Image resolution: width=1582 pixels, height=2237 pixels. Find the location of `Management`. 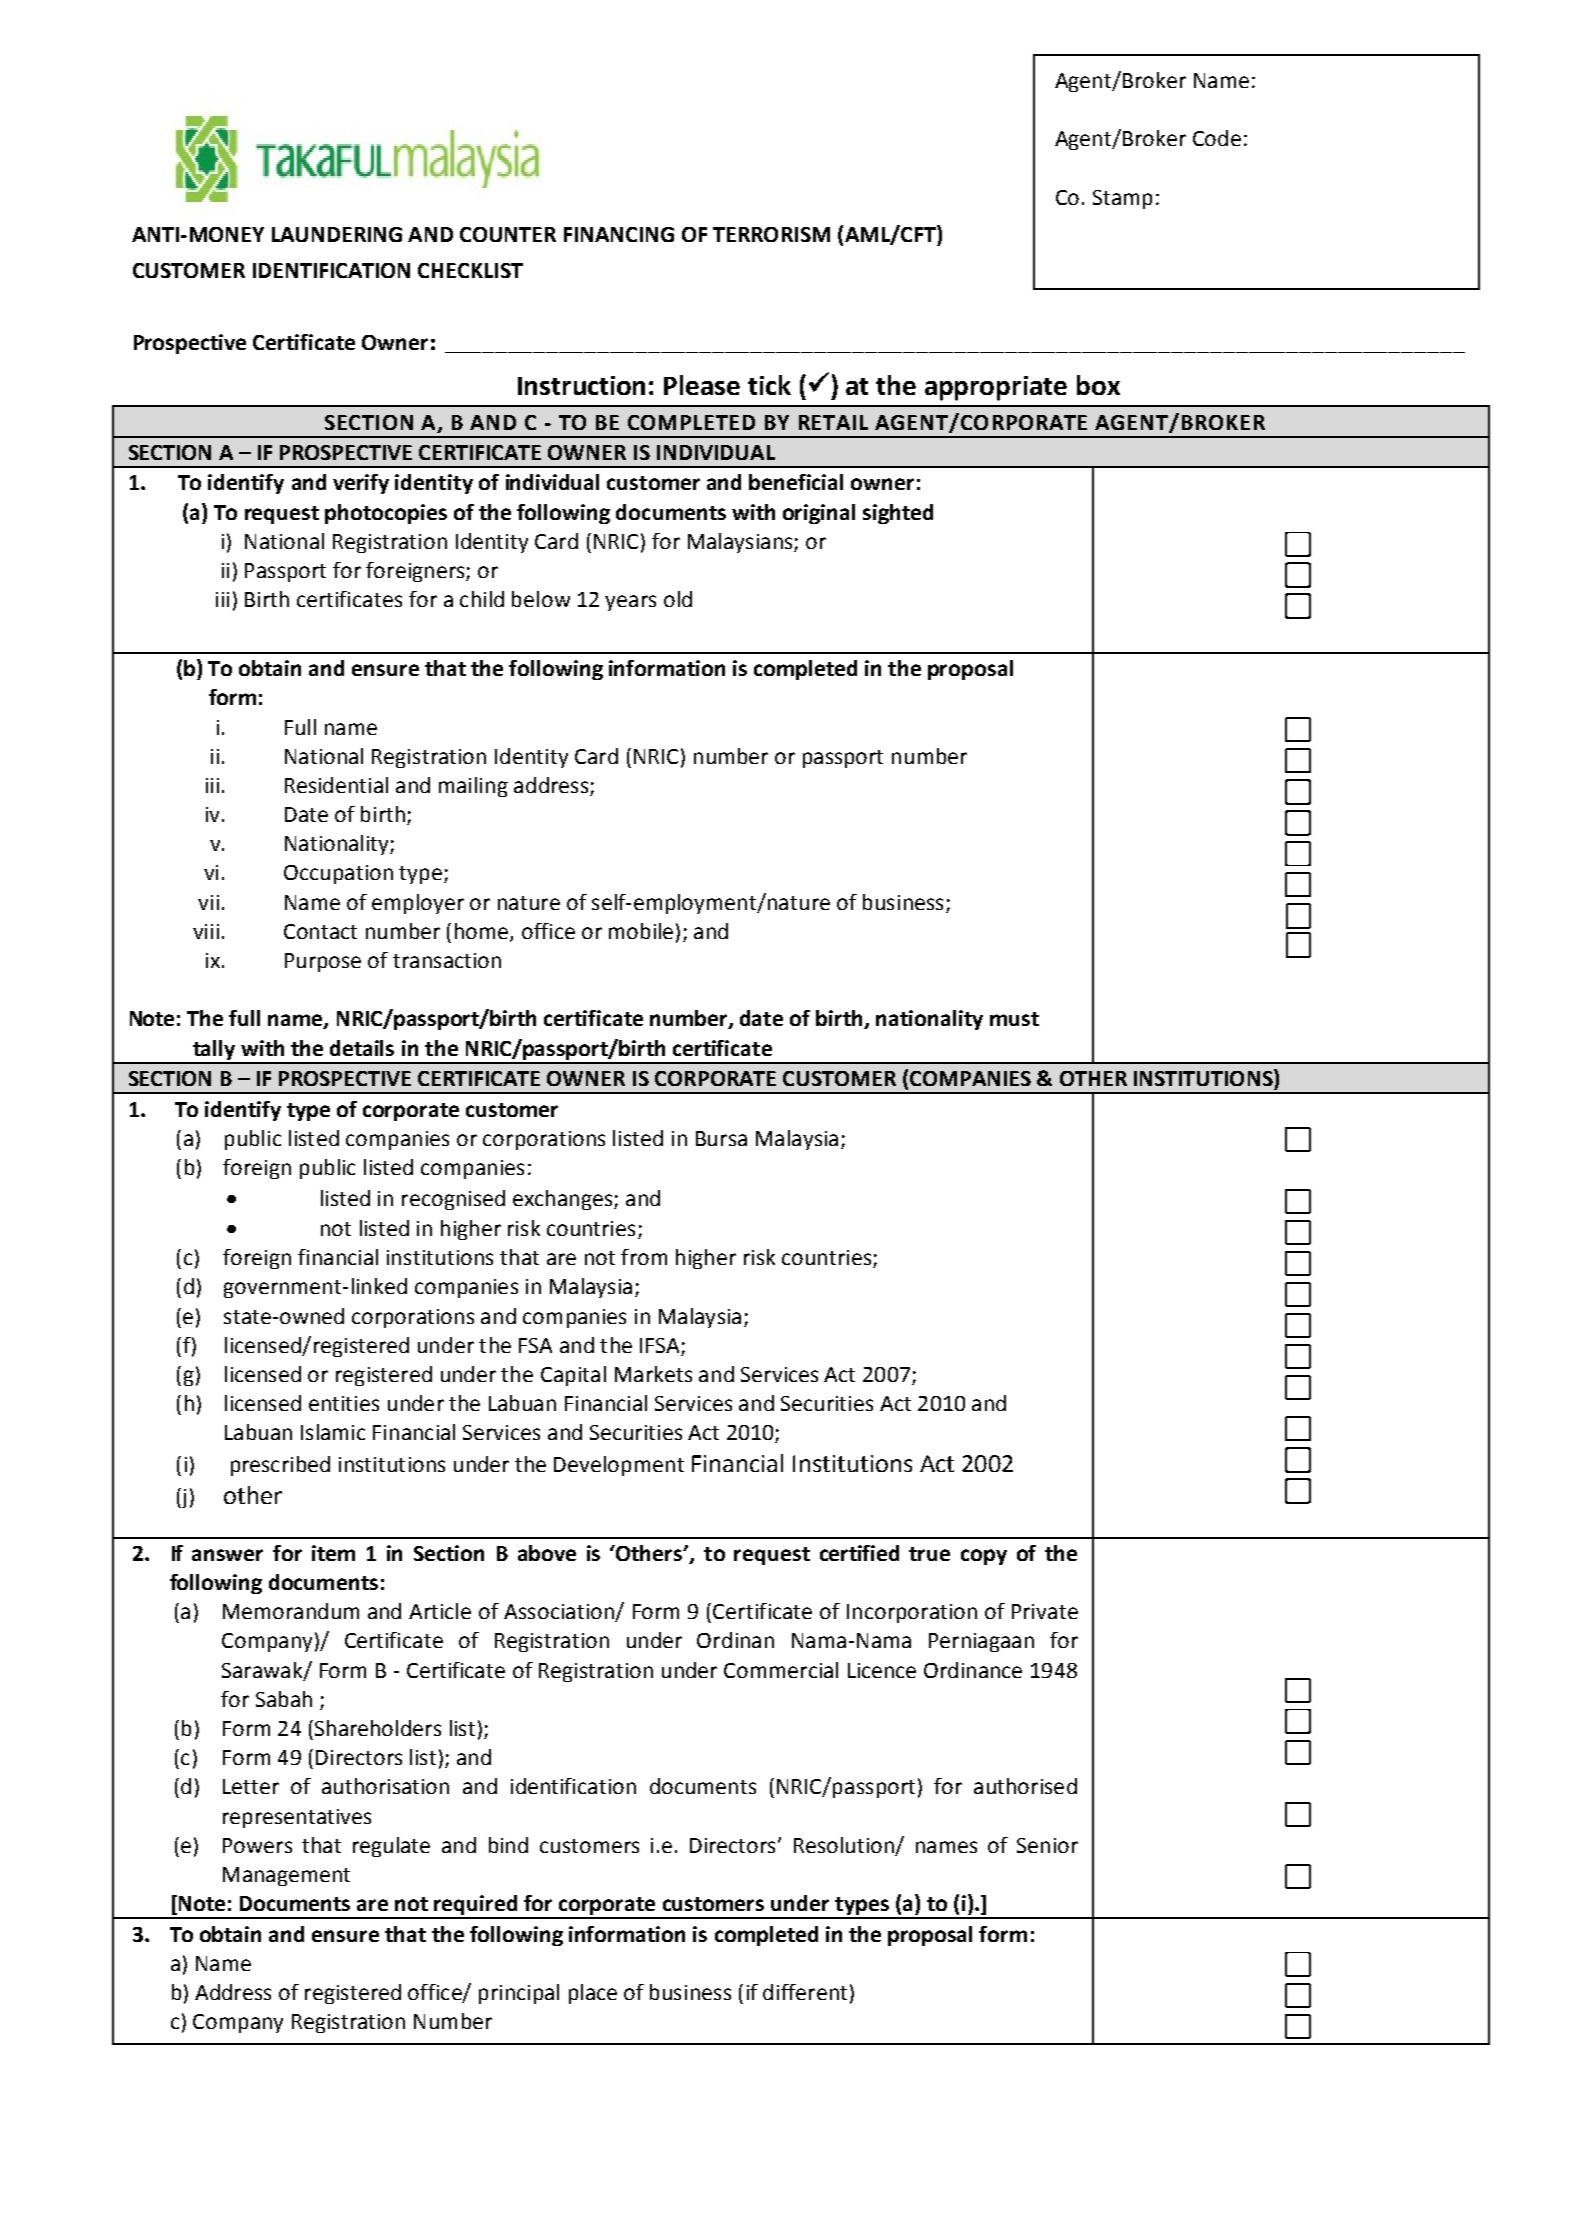

Management is located at coordinates (286, 1876).
